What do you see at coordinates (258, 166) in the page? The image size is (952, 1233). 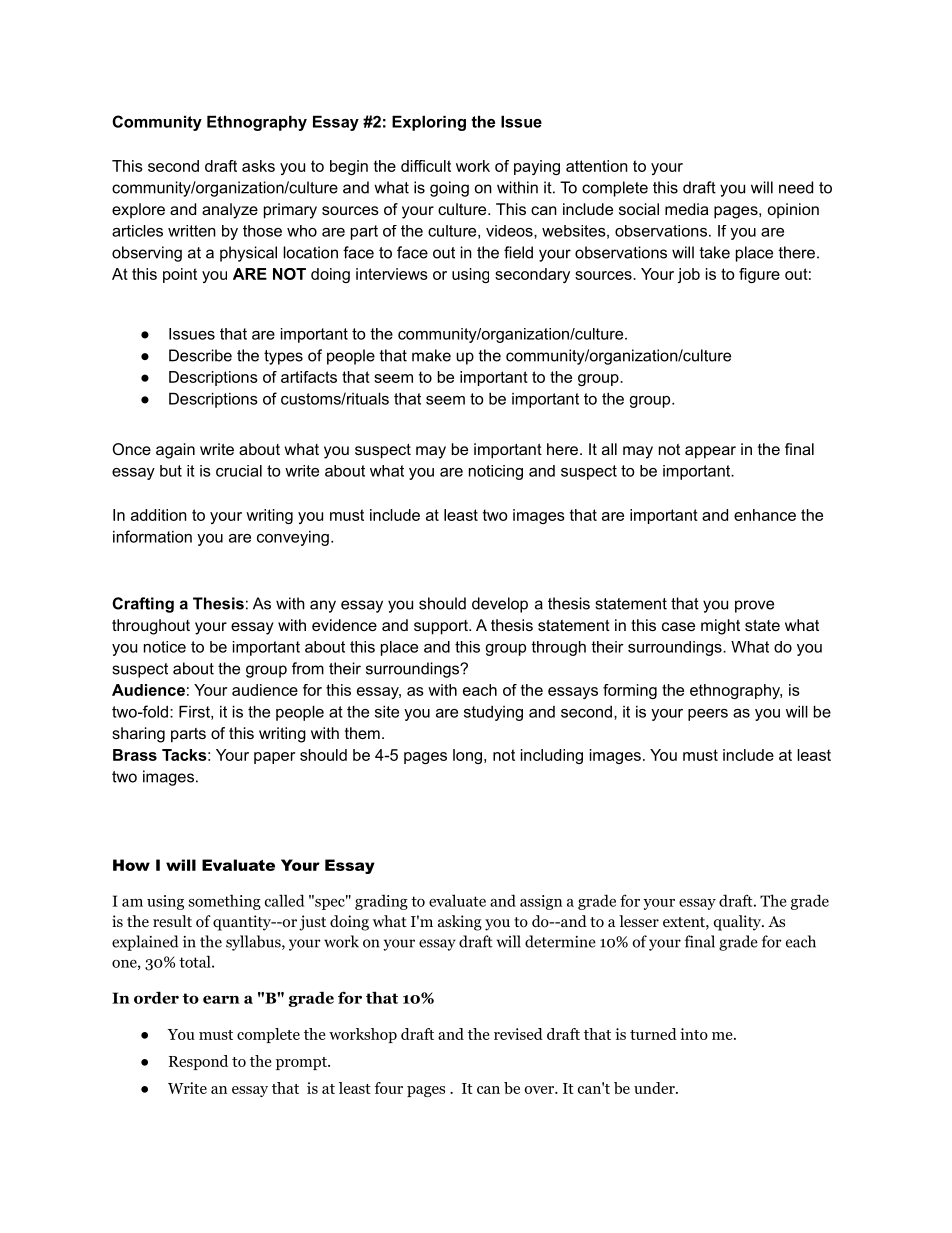 I see `asks` at bounding box center [258, 166].
